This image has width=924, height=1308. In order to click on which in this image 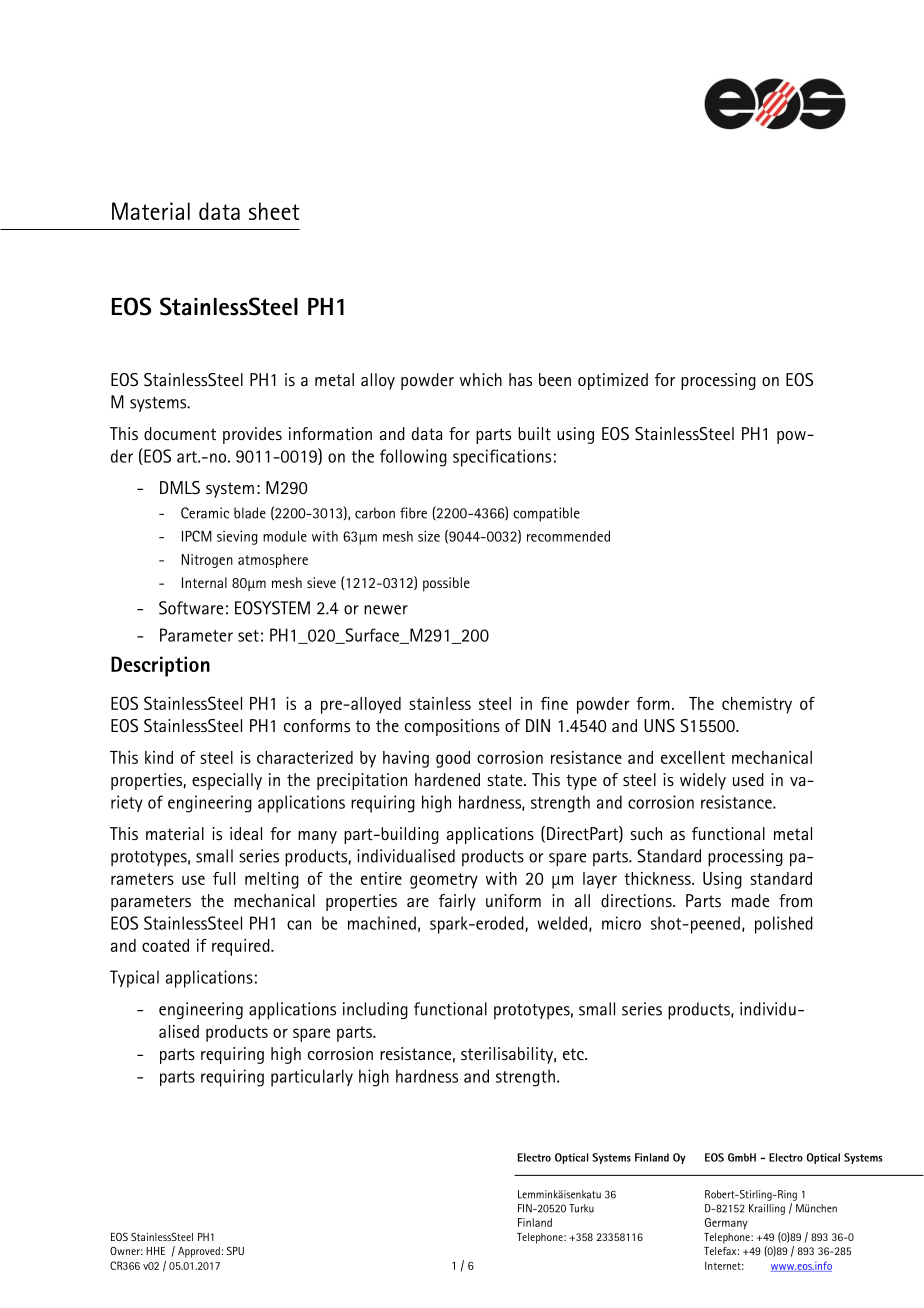, I will do `click(481, 379)`.
